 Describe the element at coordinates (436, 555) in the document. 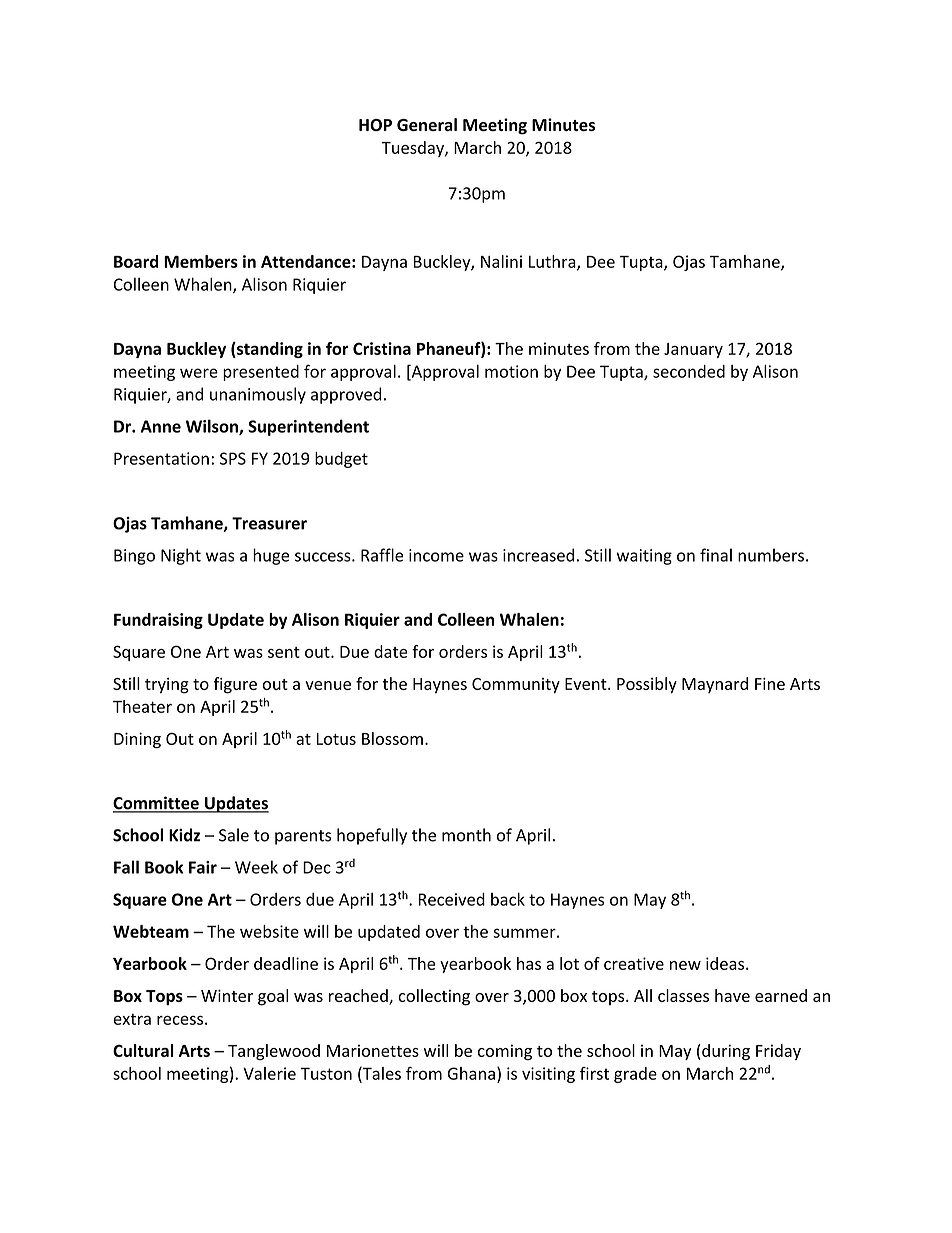

I see `income` at that location.
